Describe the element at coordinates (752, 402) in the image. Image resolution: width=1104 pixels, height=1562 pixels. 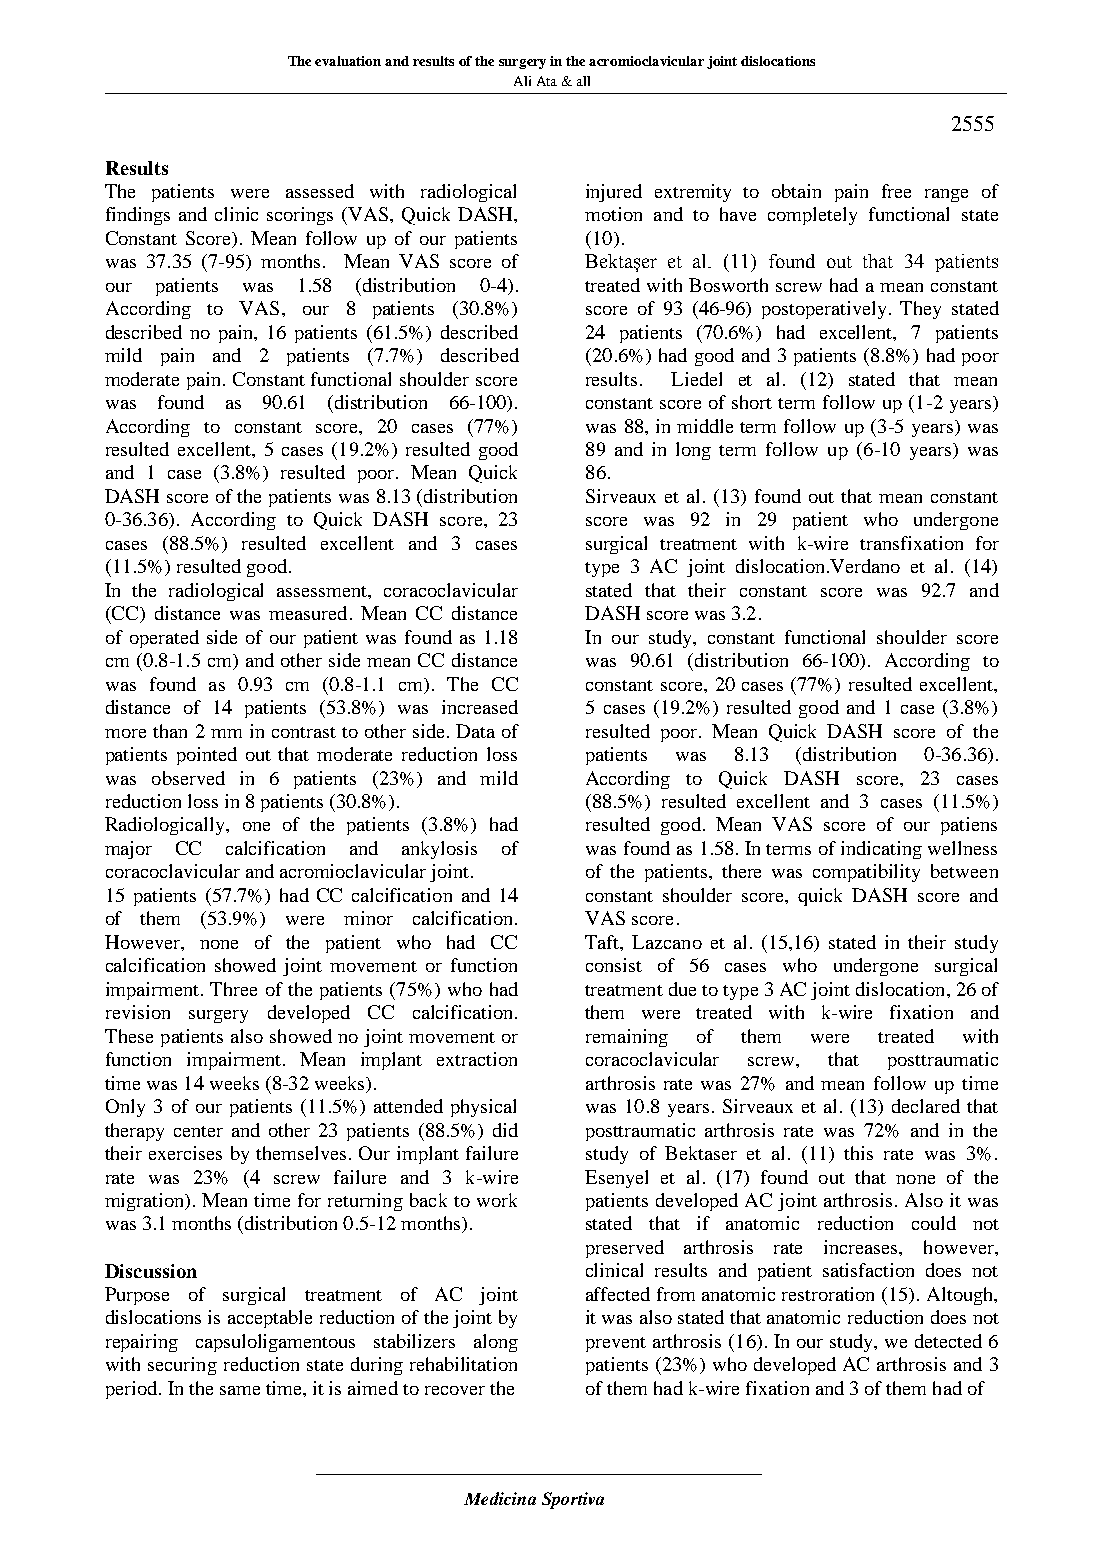
I see `short` at that location.
